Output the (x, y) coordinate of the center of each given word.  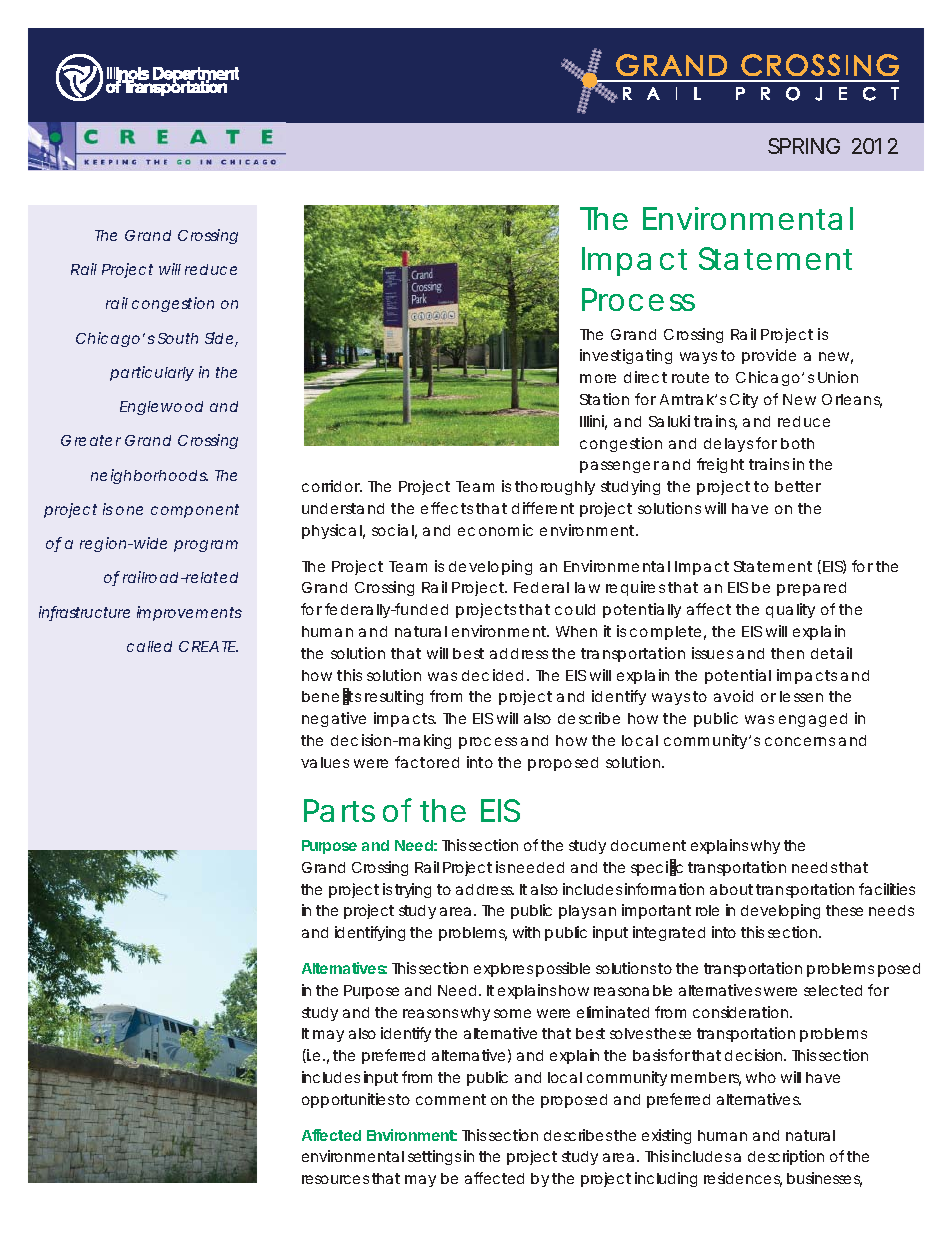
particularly (152, 373)
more (598, 378)
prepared (811, 589)
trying (413, 890)
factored (427, 762)
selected (833, 990)
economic (495, 530)
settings (434, 1157)
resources (335, 1179)
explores (503, 970)
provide (769, 356)
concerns (800, 741)
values (325, 762)
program (206, 546)
